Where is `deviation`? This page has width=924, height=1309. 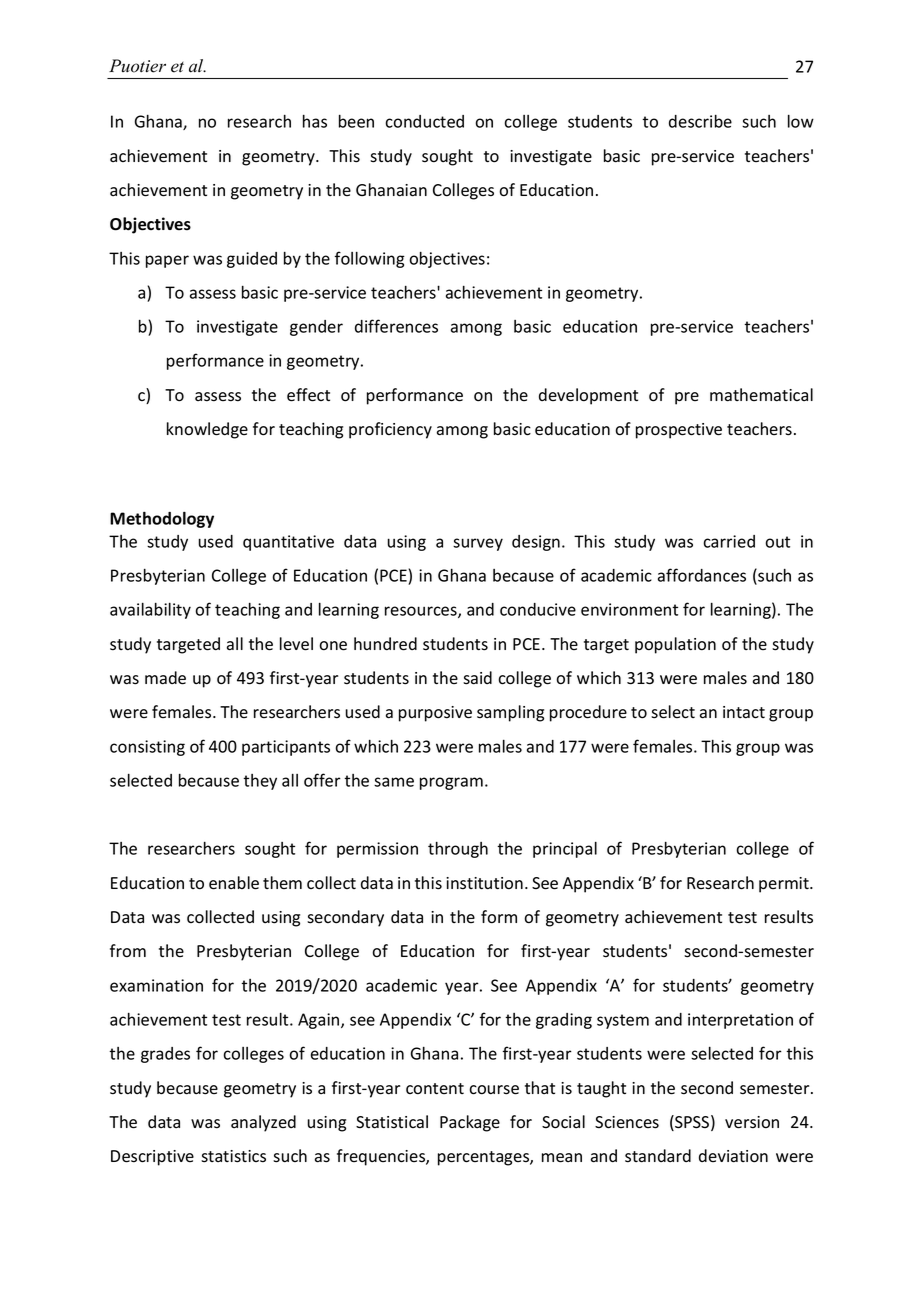 deviation is located at coordinates (733, 1156).
